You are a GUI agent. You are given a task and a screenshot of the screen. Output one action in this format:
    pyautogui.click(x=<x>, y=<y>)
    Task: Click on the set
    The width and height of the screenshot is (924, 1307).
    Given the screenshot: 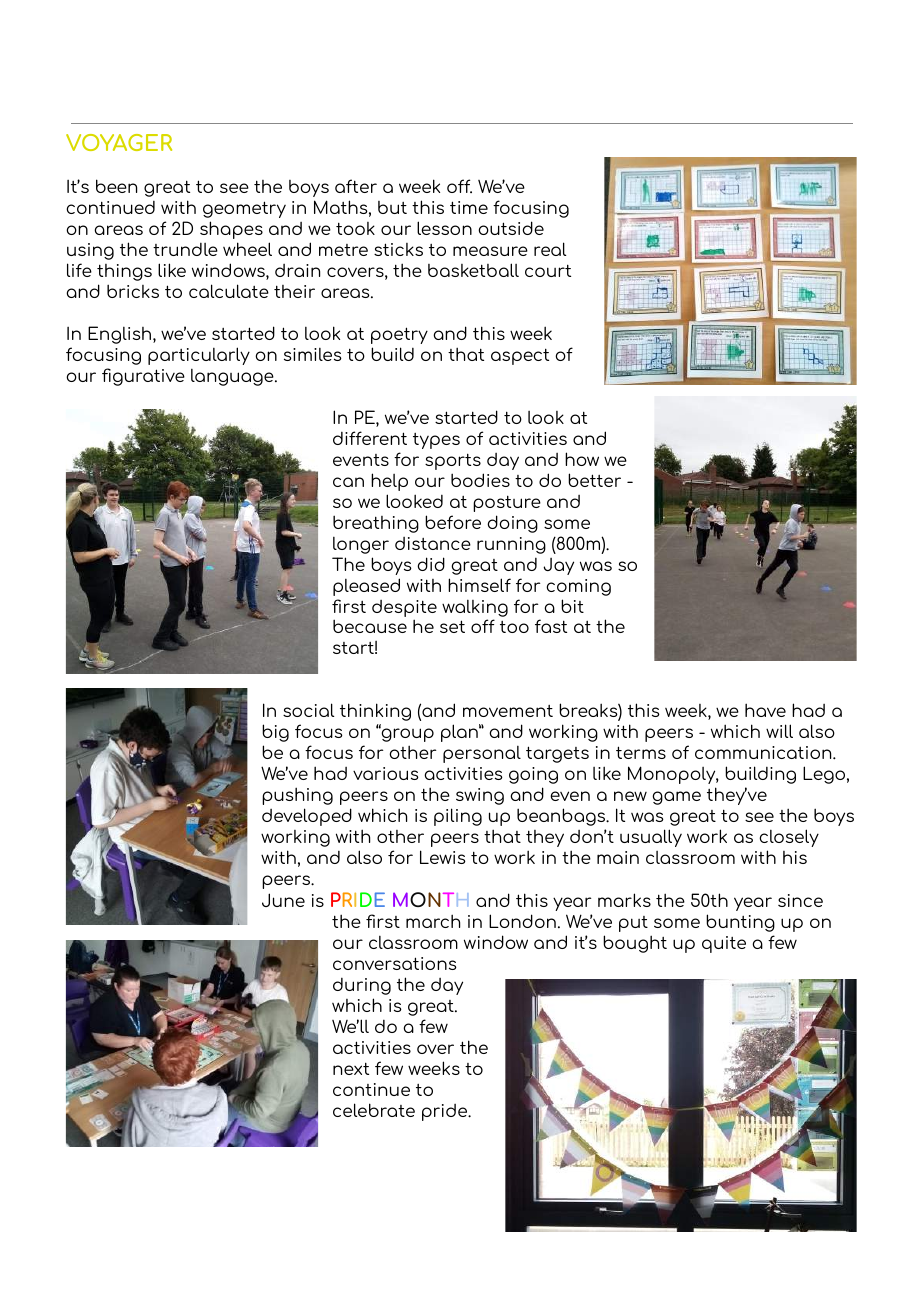 What is the action you would take?
    pyautogui.click(x=452, y=626)
